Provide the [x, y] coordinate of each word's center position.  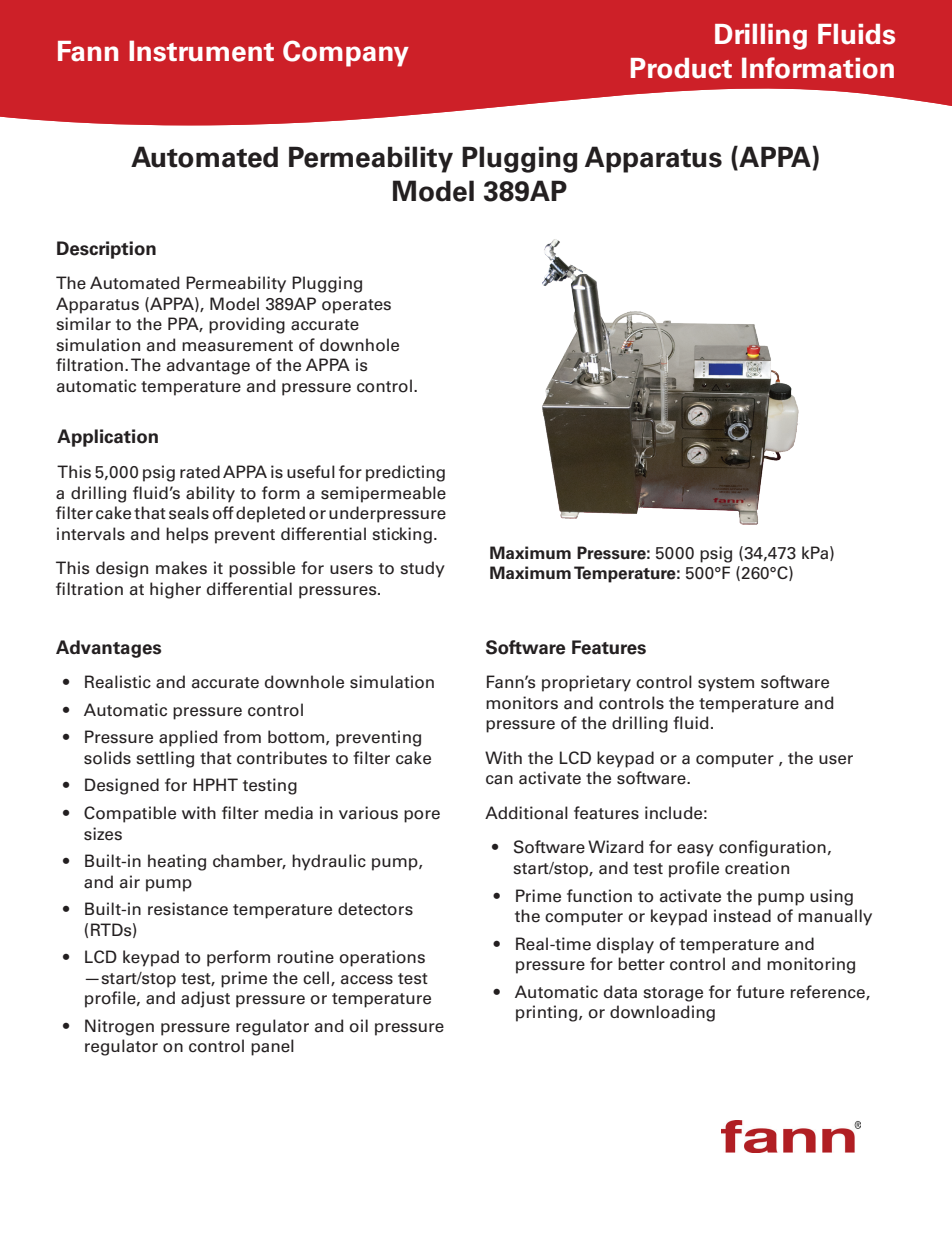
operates [356, 306]
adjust [205, 999]
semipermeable [383, 494]
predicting [405, 473]
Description [106, 250]
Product [681, 68]
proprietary [586, 683]
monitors [522, 703]
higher [175, 590]
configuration [772, 848]
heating [177, 862]
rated [200, 472]
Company [346, 53]
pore [422, 816]
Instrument [201, 51]
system [726, 684]
